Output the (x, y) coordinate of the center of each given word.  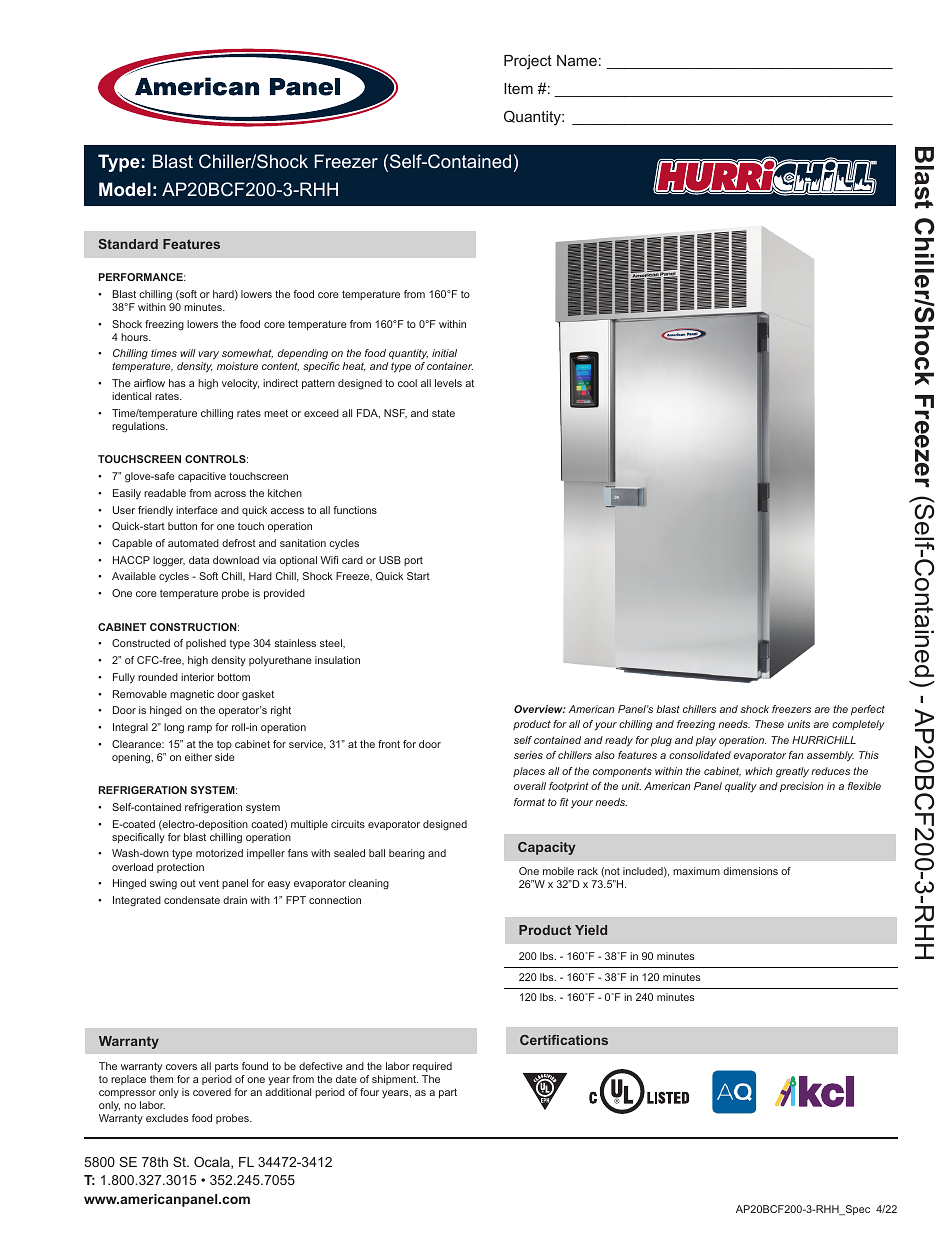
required (432, 1067)
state (443, 413)
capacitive (202, 477)
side (225, 757)
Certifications (564, 1040)
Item (518, 88)
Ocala (213, 1163)
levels (448, 383)
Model (125, 189)
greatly (792, 772)
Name (577, 60)
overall (530, 786)
